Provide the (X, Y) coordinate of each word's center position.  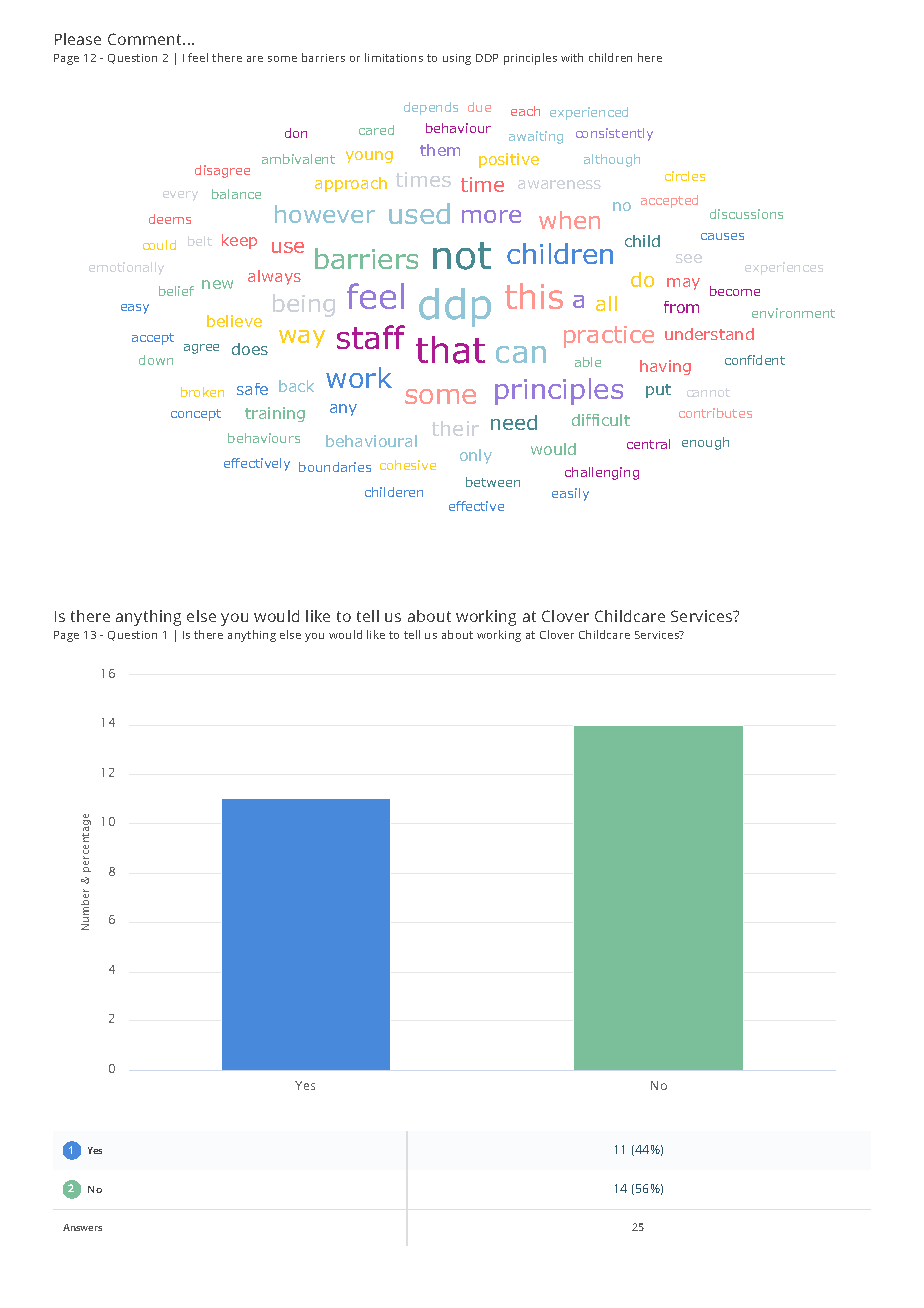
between (493, 482)
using (457, 59)
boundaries (335, 467)
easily (570, 494)
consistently (614, 134)
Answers (82, 1227)
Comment (146, 39)
